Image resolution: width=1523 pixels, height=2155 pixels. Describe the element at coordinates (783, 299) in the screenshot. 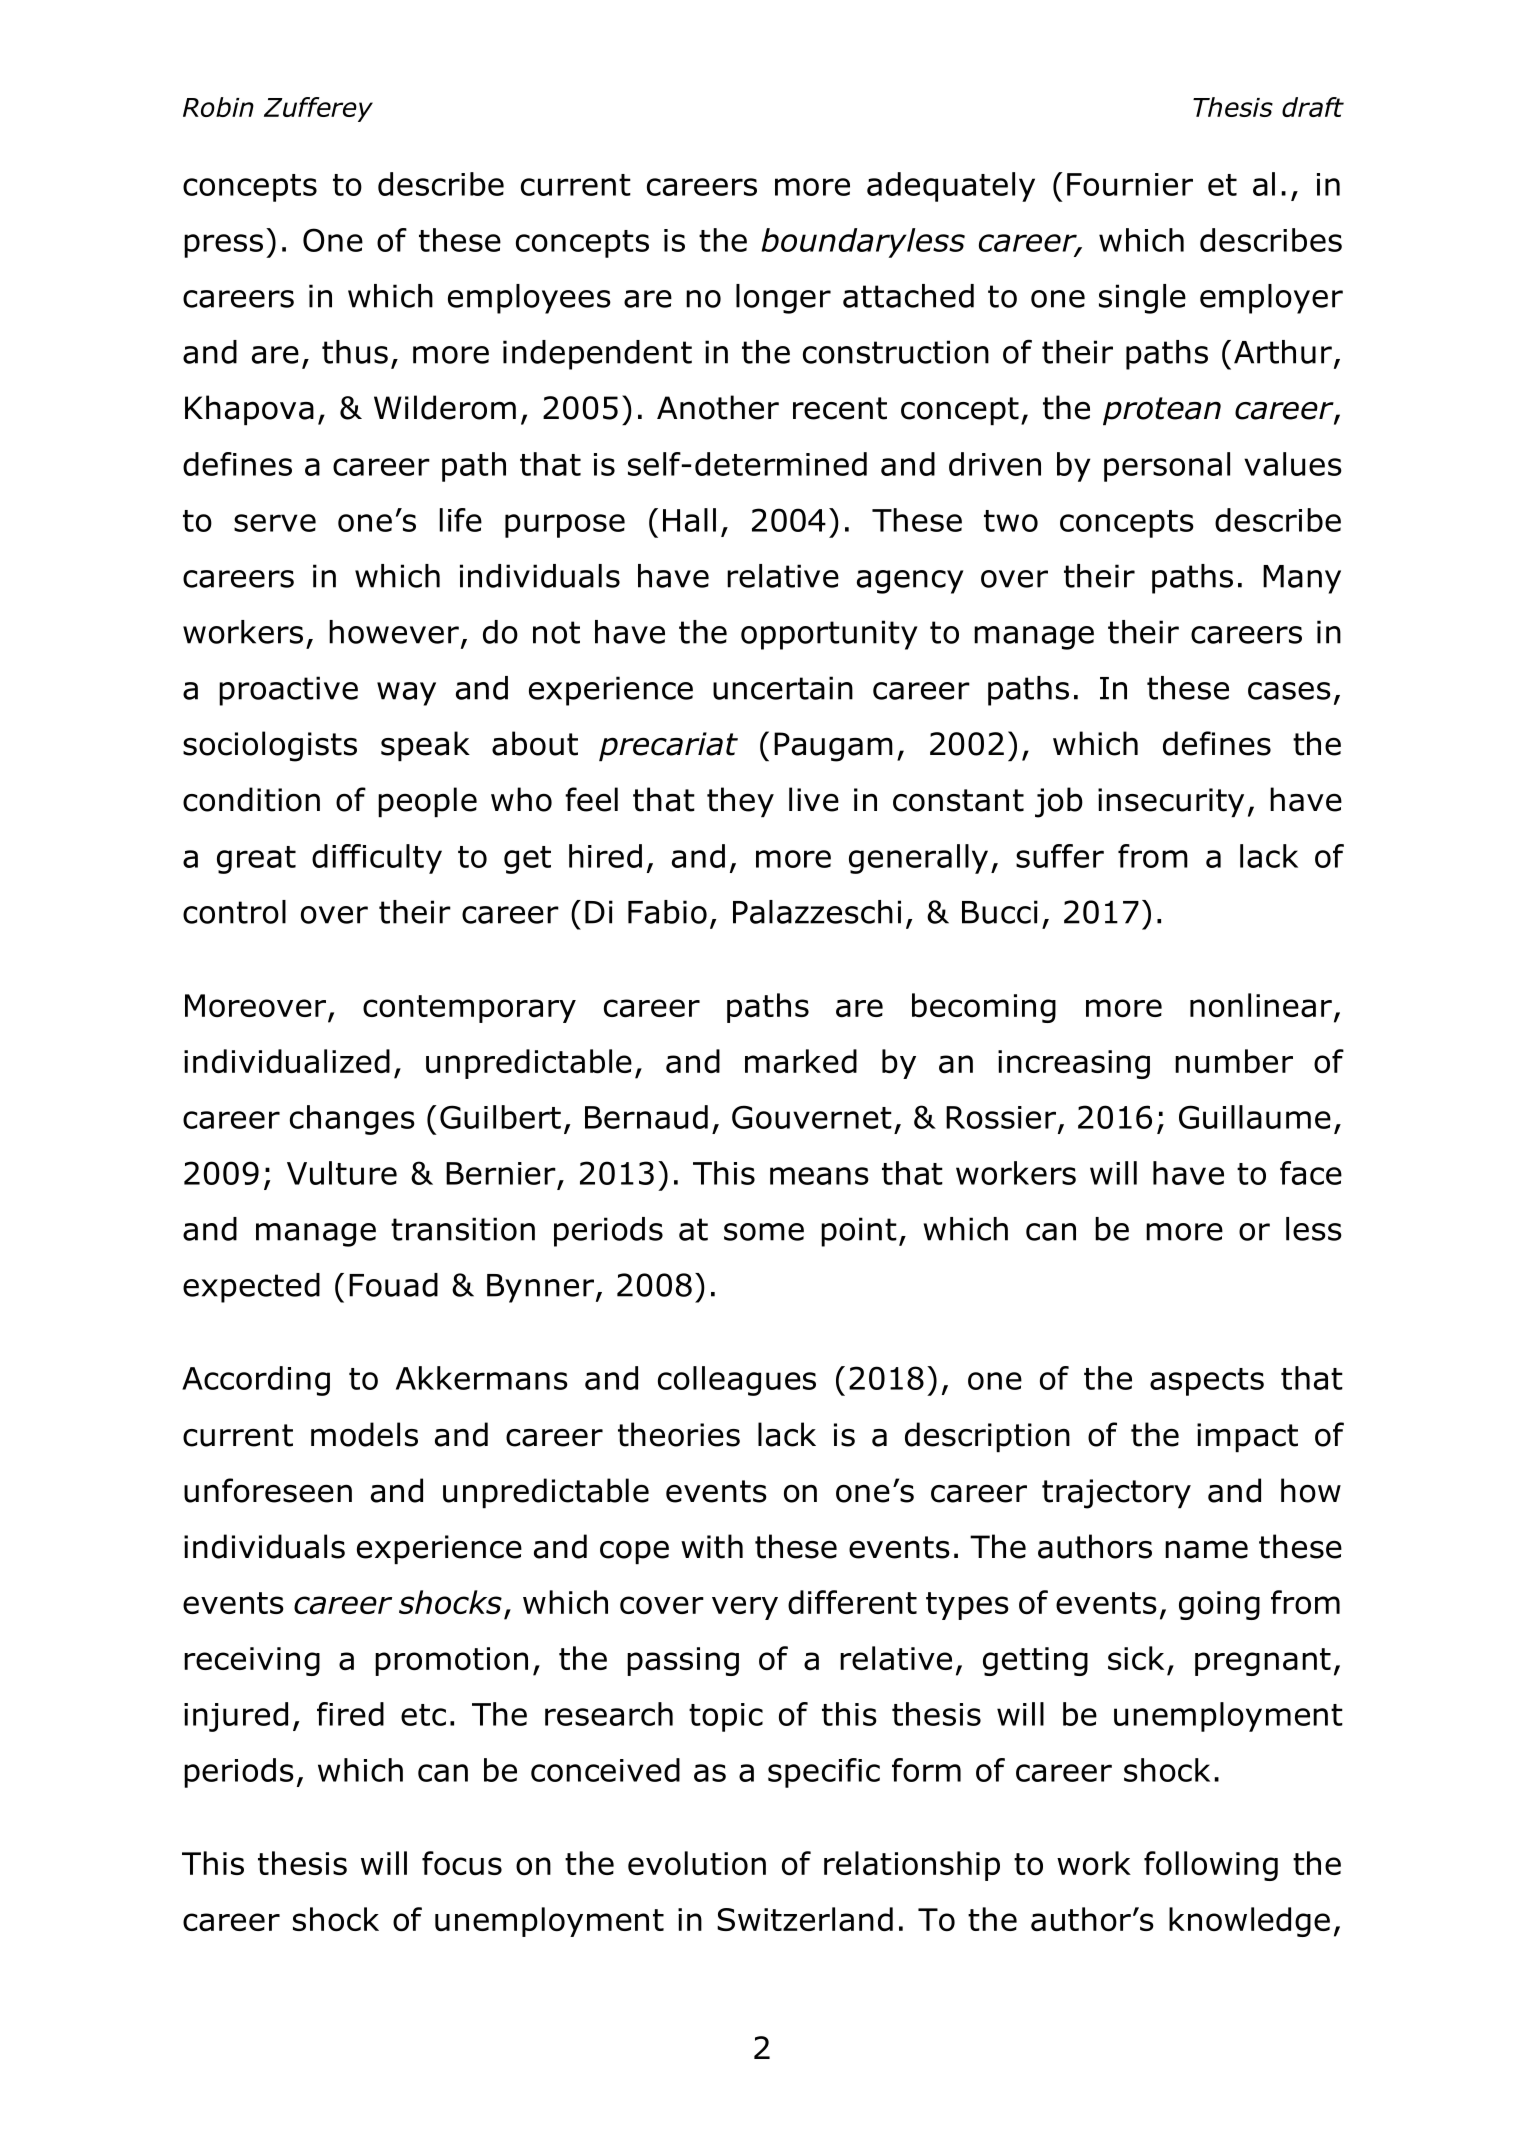

I see `longer` at that location.
